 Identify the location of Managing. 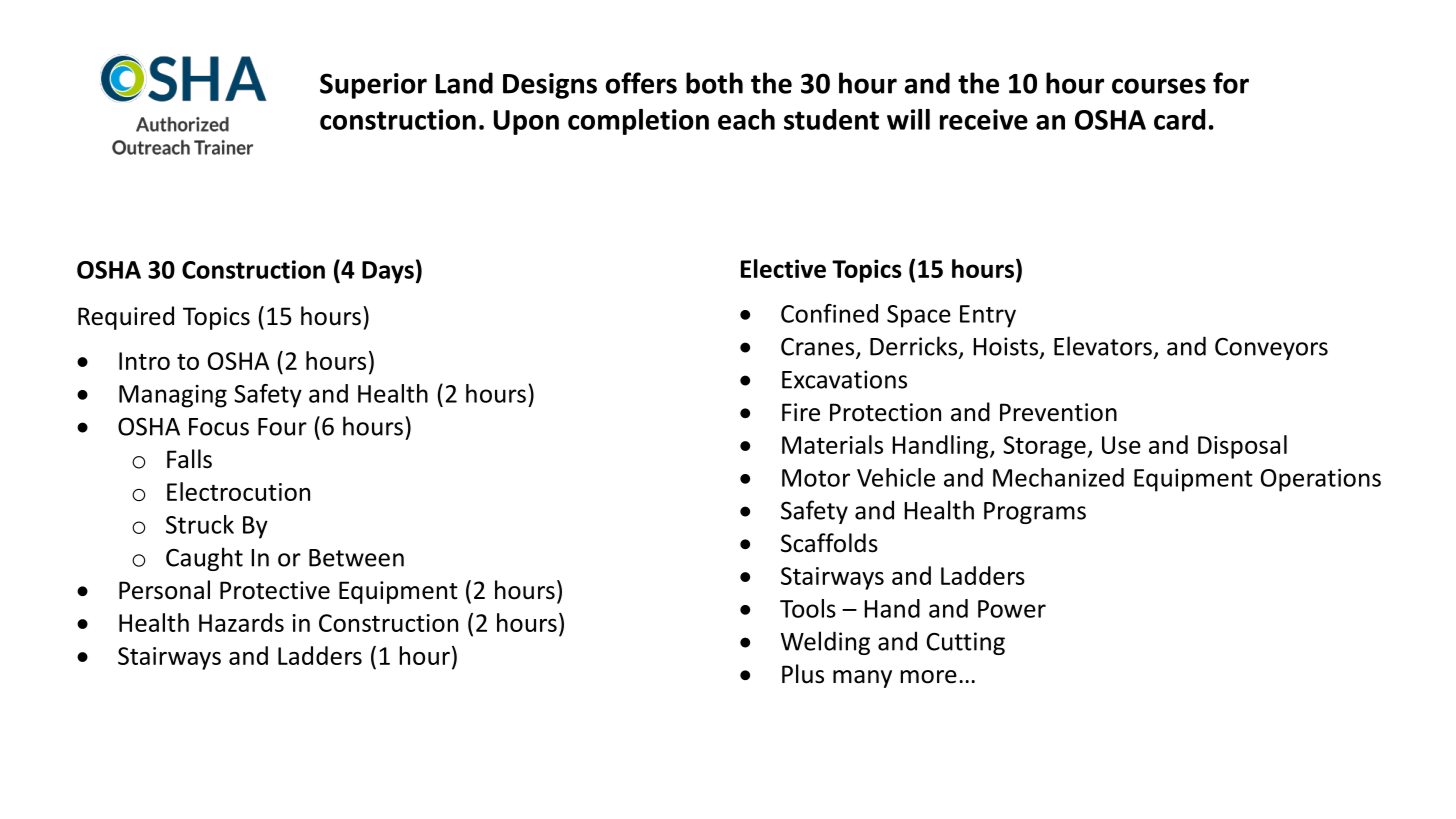
(173, 396).
